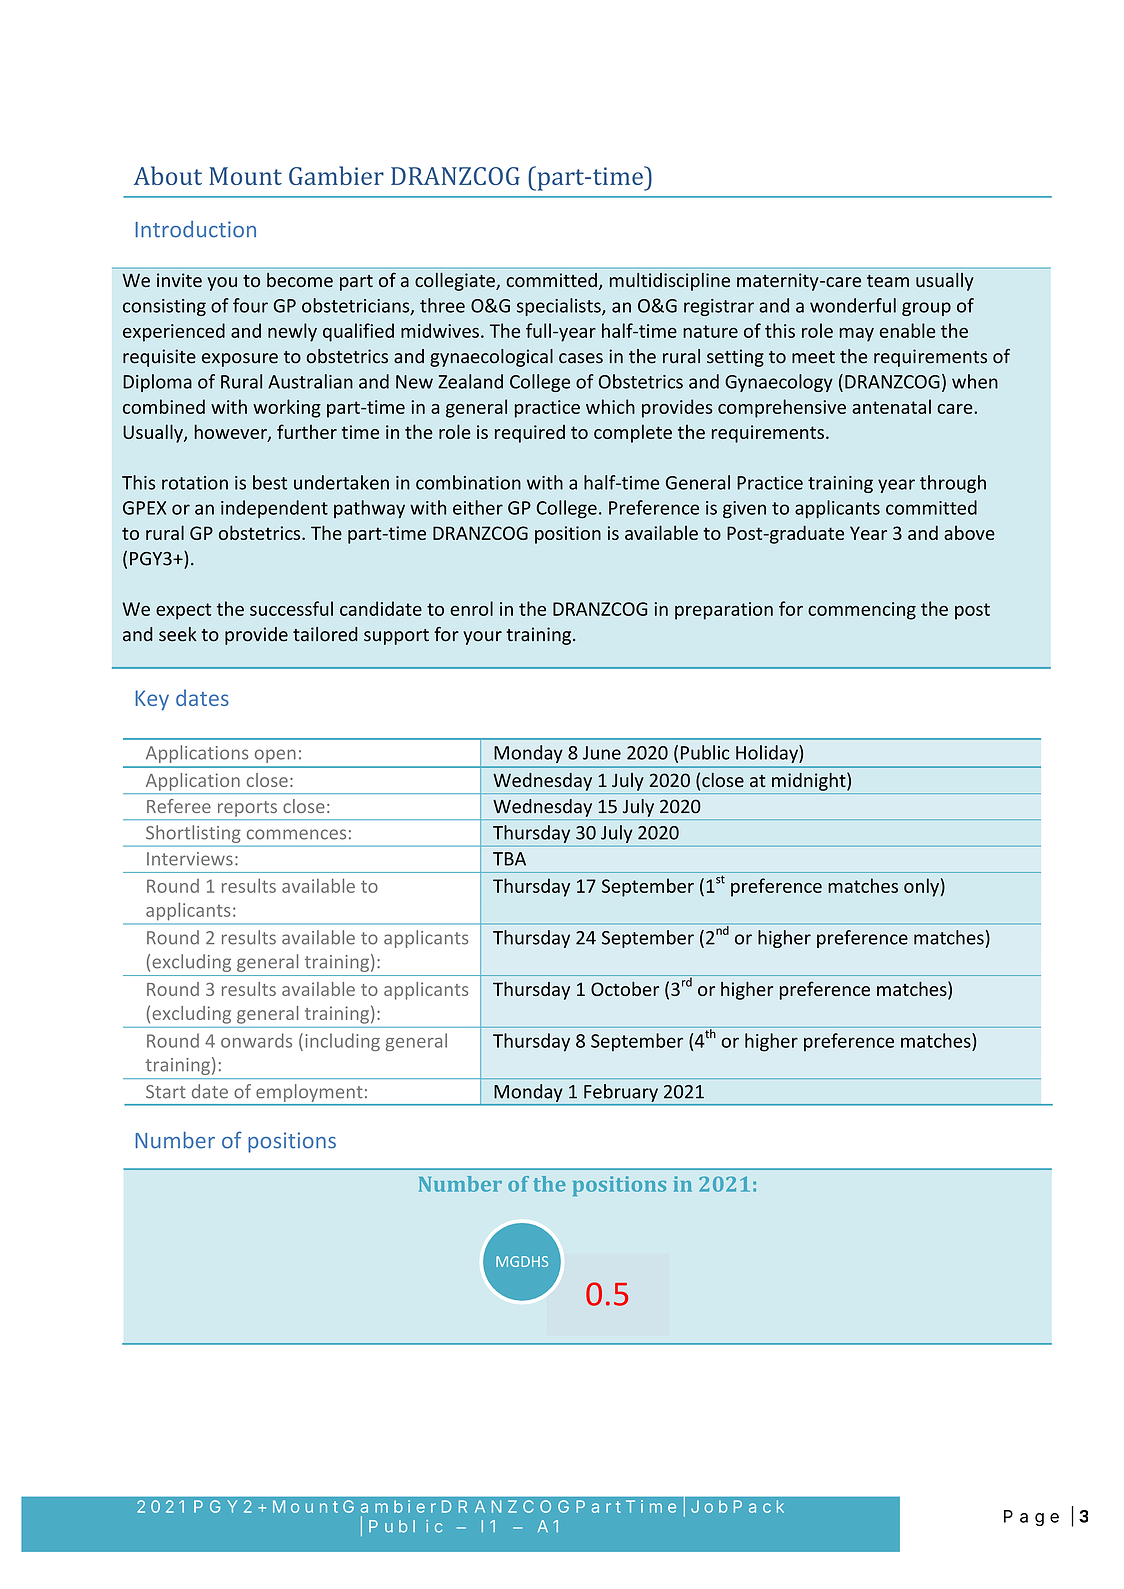 The width and height of the page is (1124, 1589). Describe the element at coordinates (231, 433) in the page. I see `however` at that location.
